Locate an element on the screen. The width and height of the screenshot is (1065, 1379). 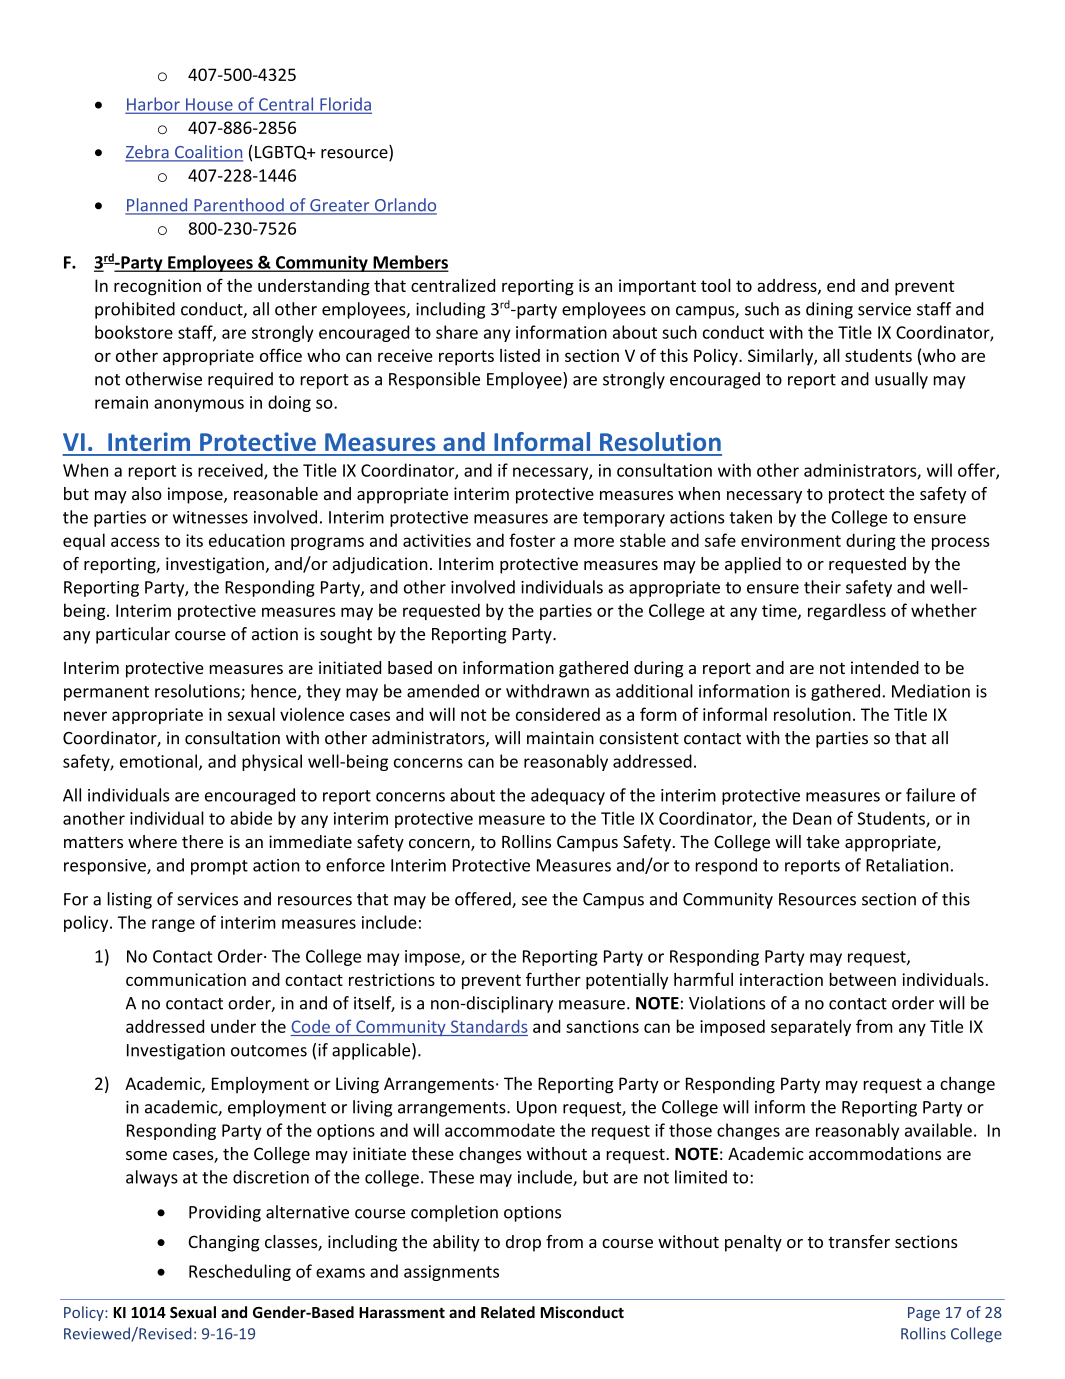
dining is located at coordinates (829, 310).
